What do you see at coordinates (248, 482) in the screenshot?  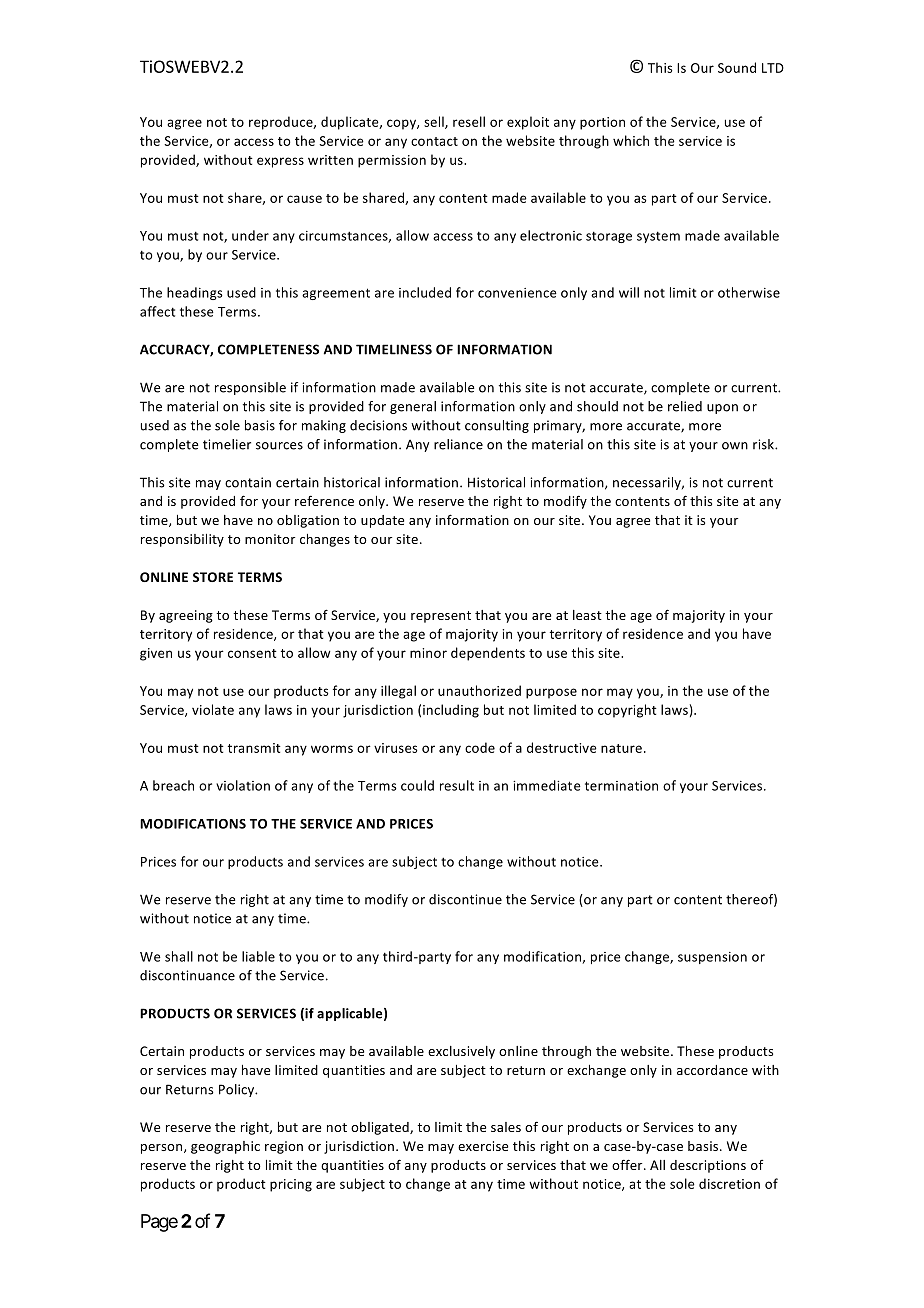 I see `contain` at bounding box center [248, 482].
